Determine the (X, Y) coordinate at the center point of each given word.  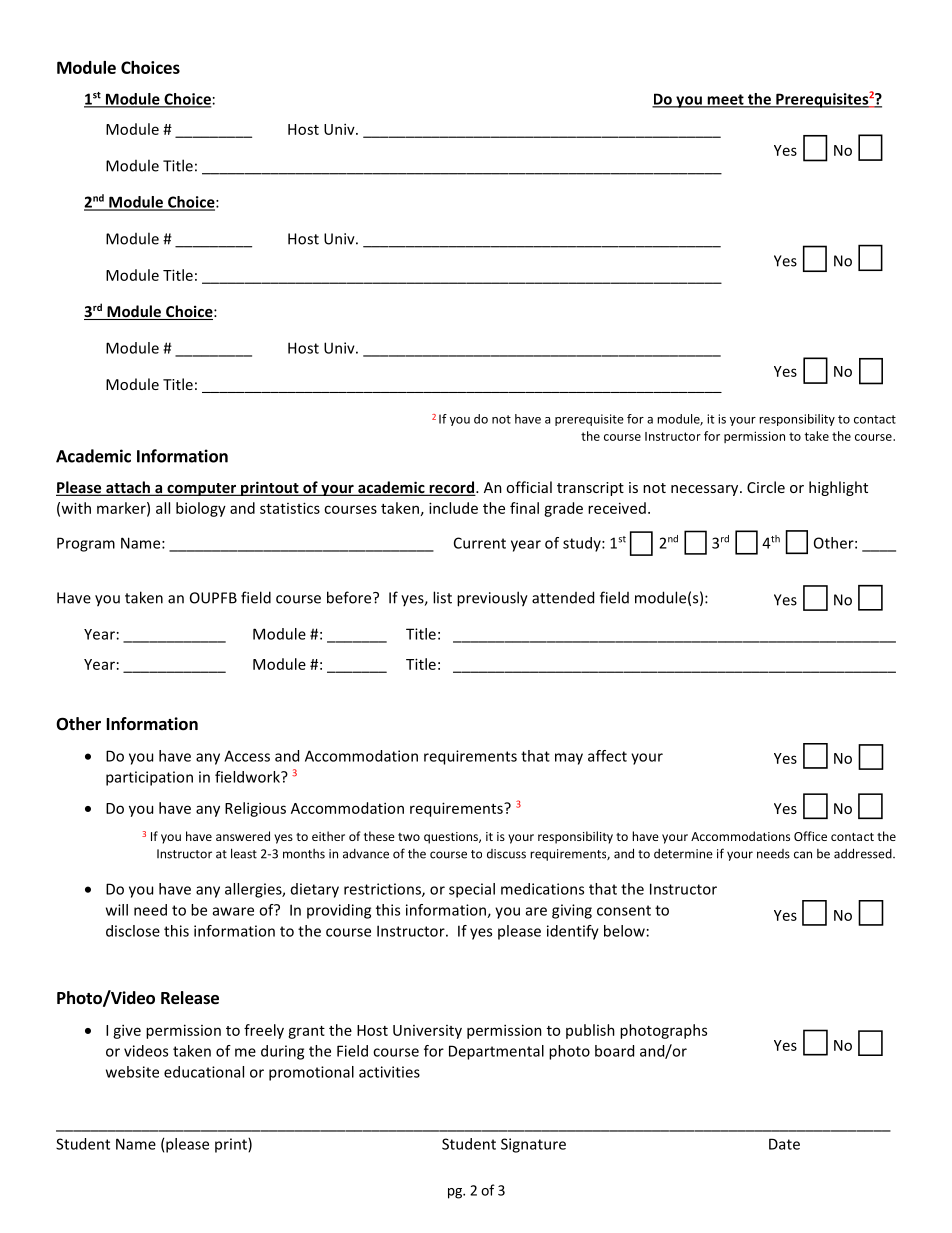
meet (725, 100)
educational (204, 1072)
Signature (533, 1145)
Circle (766, 487)
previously (492, 599)
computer (202, 489)
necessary (706, 490)
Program (86, 544)
